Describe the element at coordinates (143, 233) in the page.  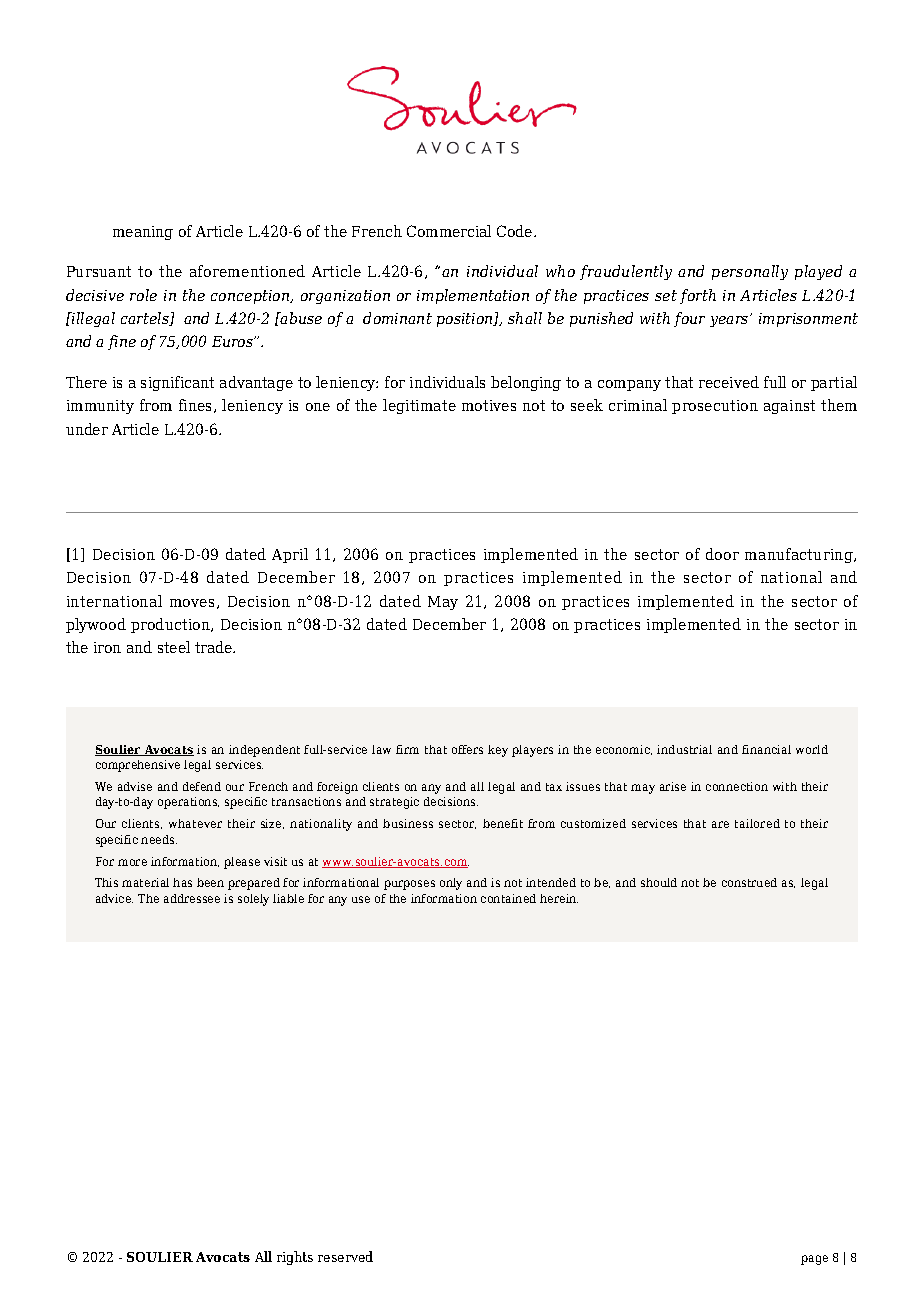
I see `meaning` at that location.
